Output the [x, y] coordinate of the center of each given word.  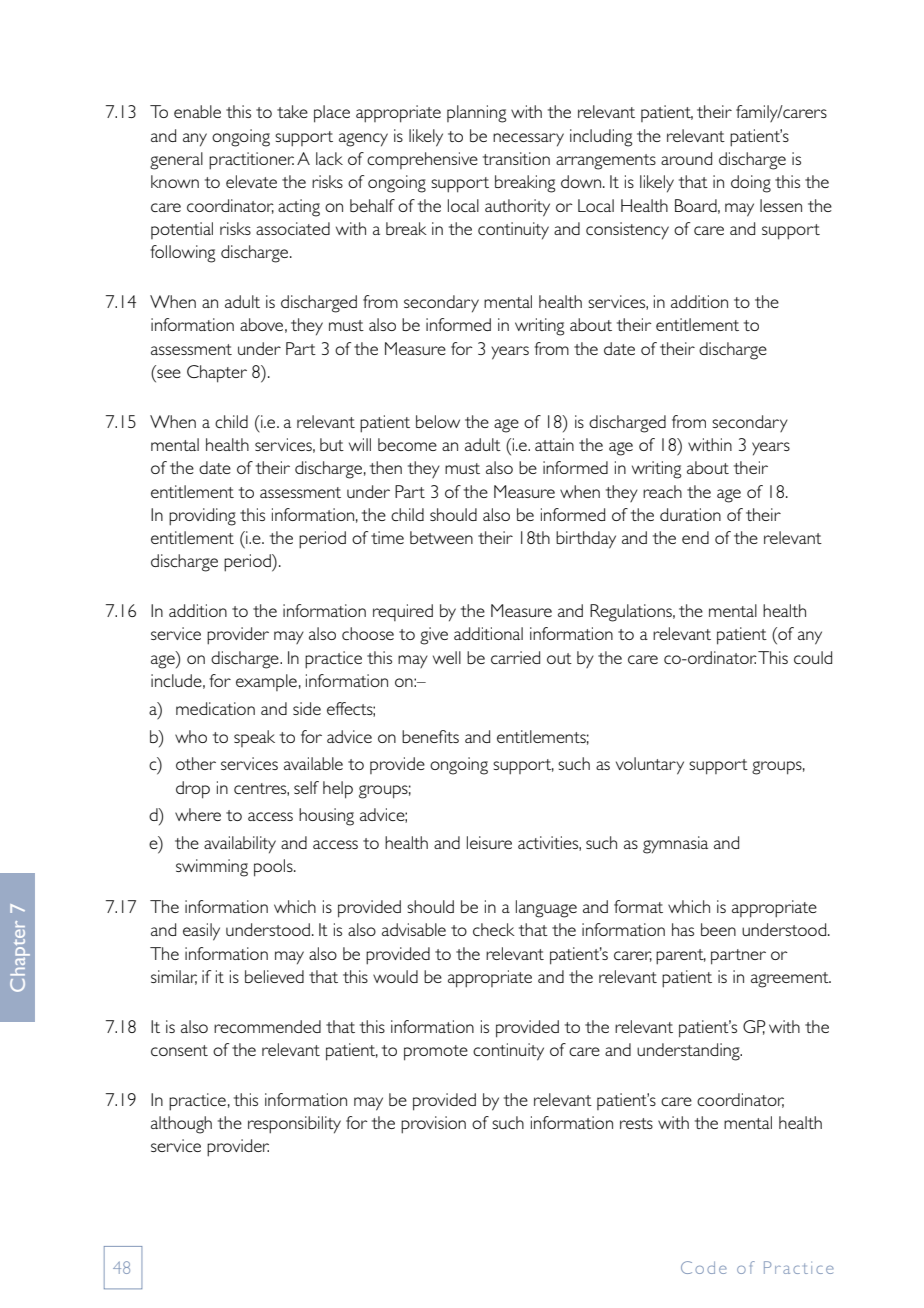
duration [690, 514]
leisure [489, 842]
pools [274, 868]
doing [751, 184]
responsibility [294, 1125]
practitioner [251, 161]
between [441, 537]
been [718, 929]
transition [516, 158]
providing [202, 517]
